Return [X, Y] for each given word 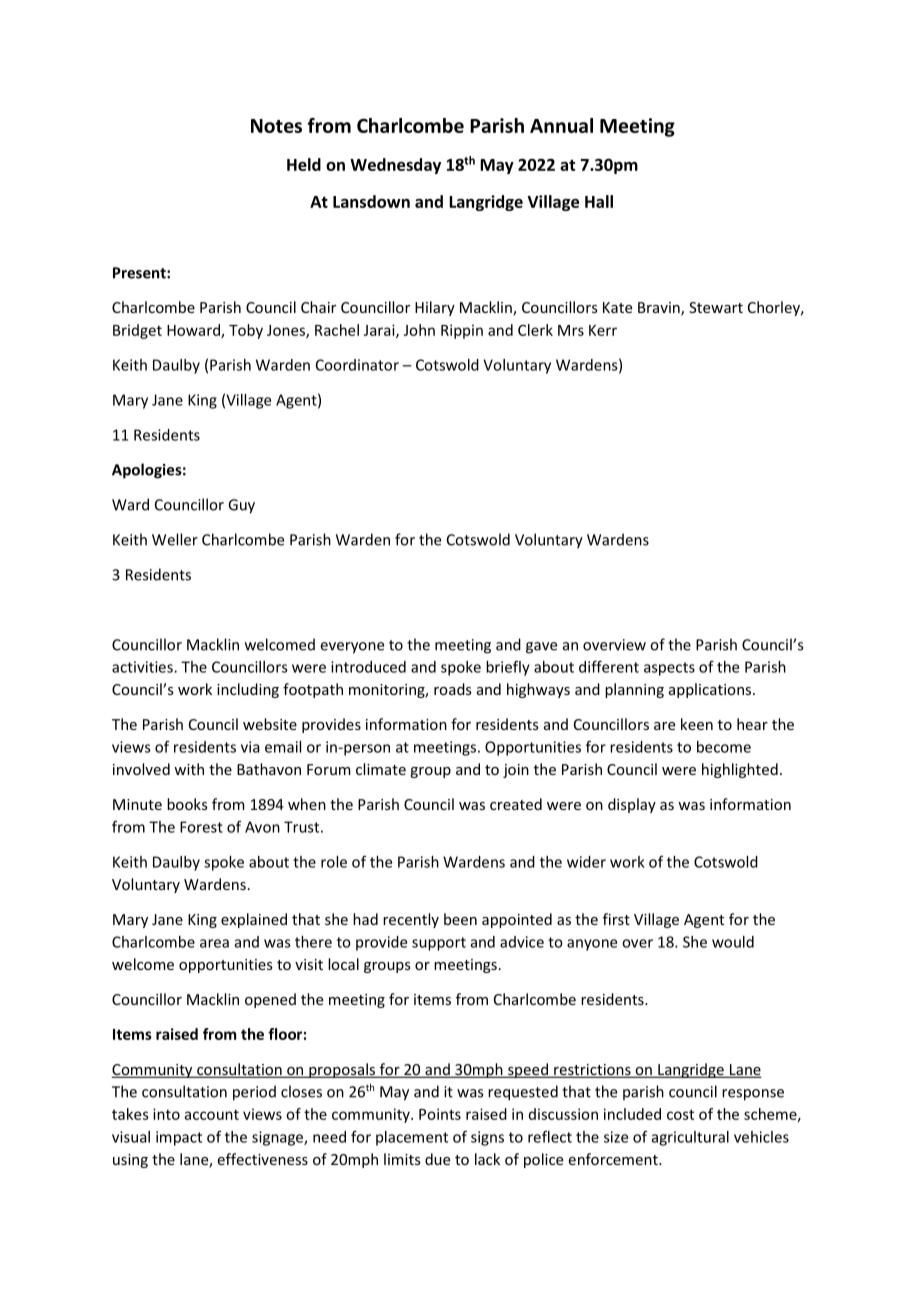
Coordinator [357, 365]
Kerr [603, 330]
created [516, 804]
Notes [276, 126]
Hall [599, 201]
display [632, 805]
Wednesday [395, 166]
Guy [241, 506]
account [212, 1114]
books [187, 804]
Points [440, 1114]
